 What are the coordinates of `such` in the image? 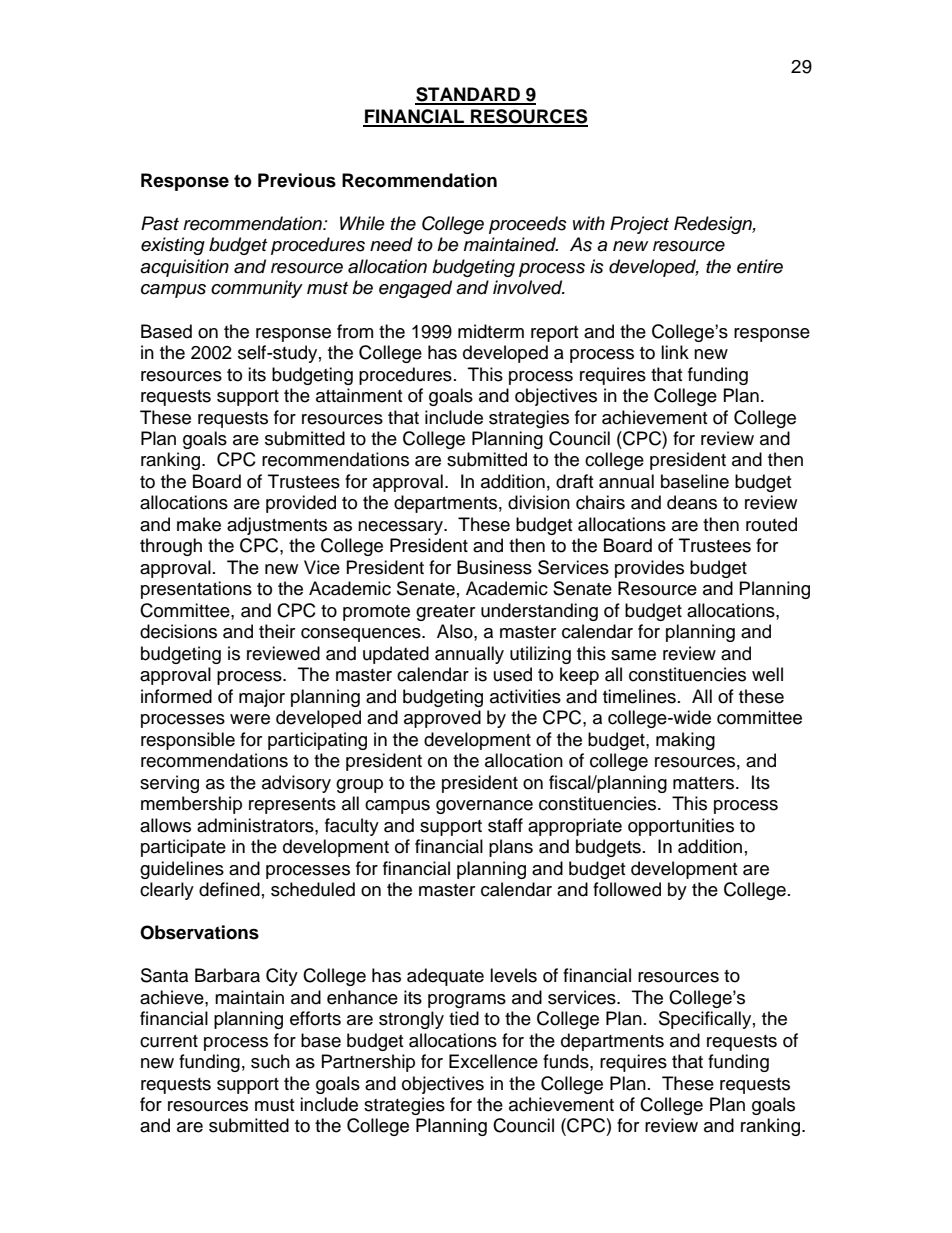 It's located at (270, 1061).
